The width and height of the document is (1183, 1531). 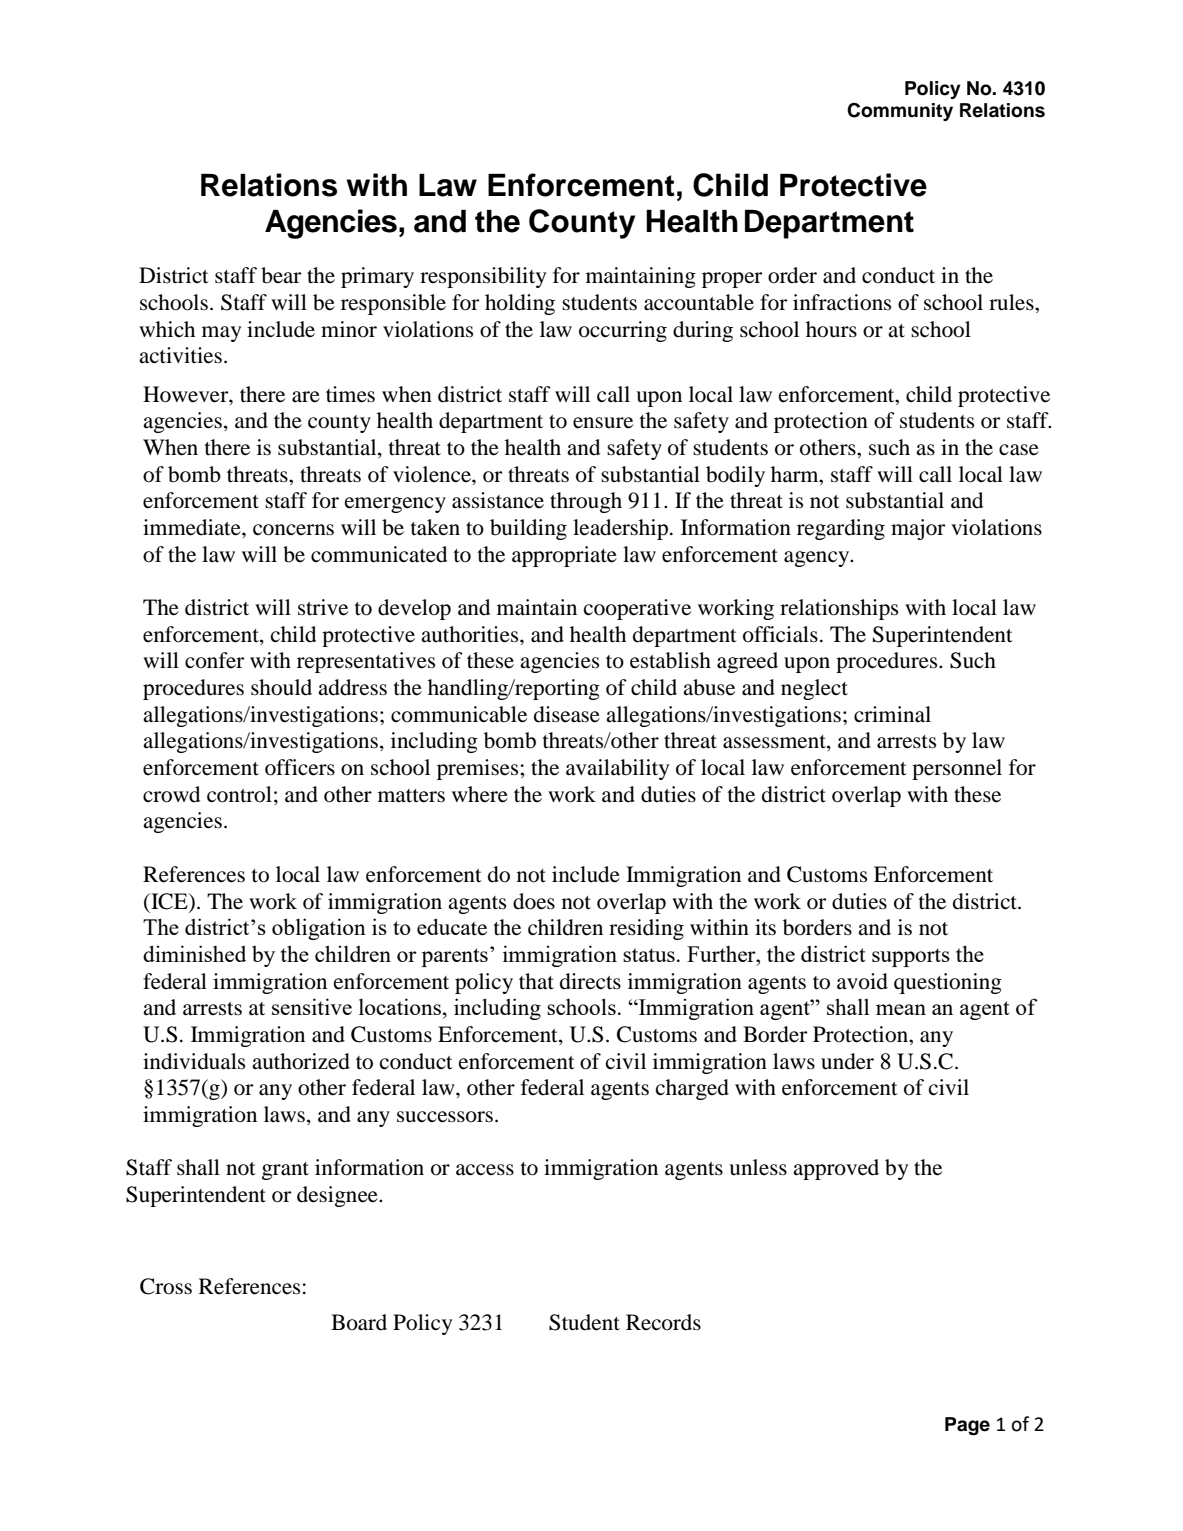 What do you see at coordinates (483, 277) in the document?
I see `responsibility` at bounding box center [483, 277].
